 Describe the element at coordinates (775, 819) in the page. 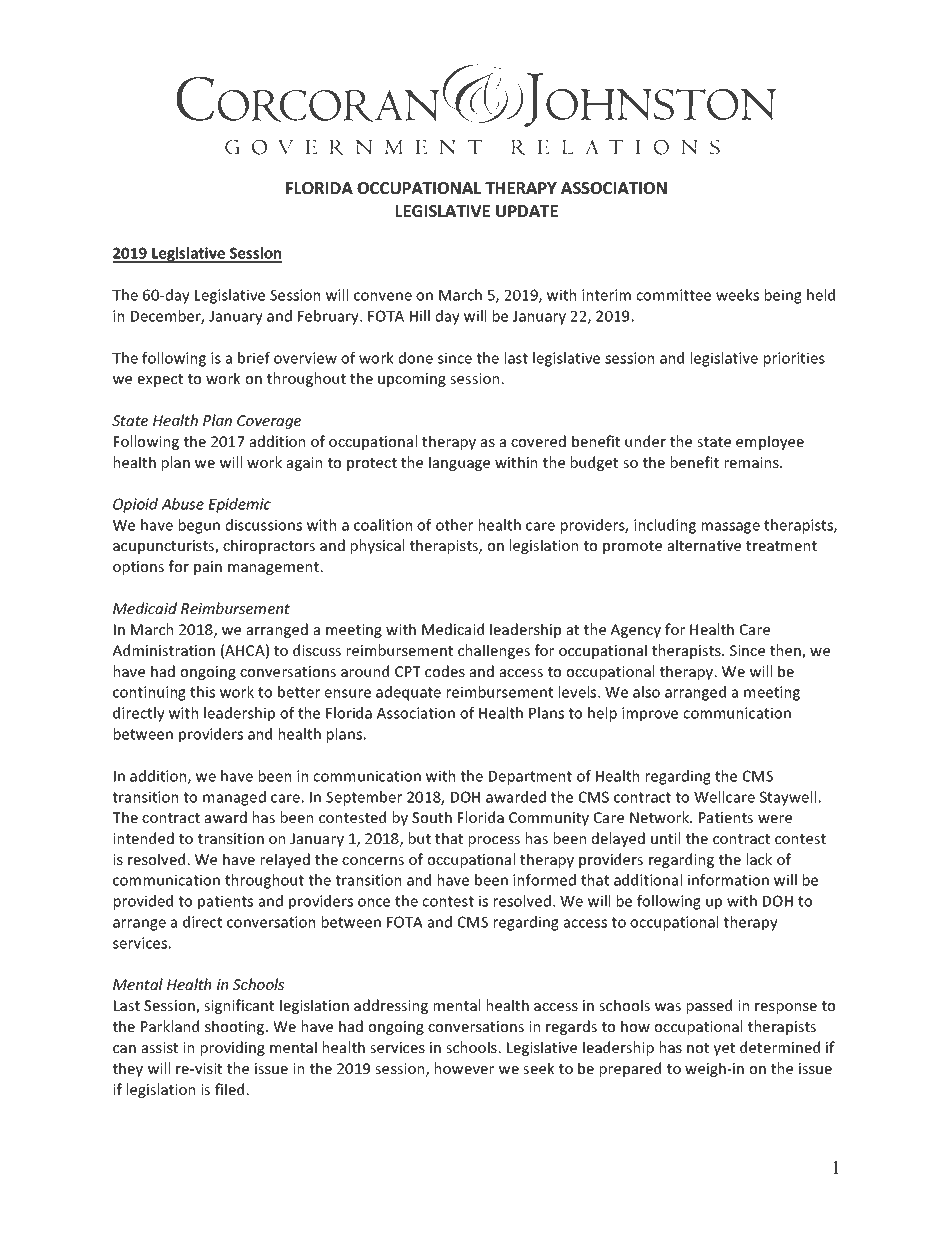

I see `were` at that location.
